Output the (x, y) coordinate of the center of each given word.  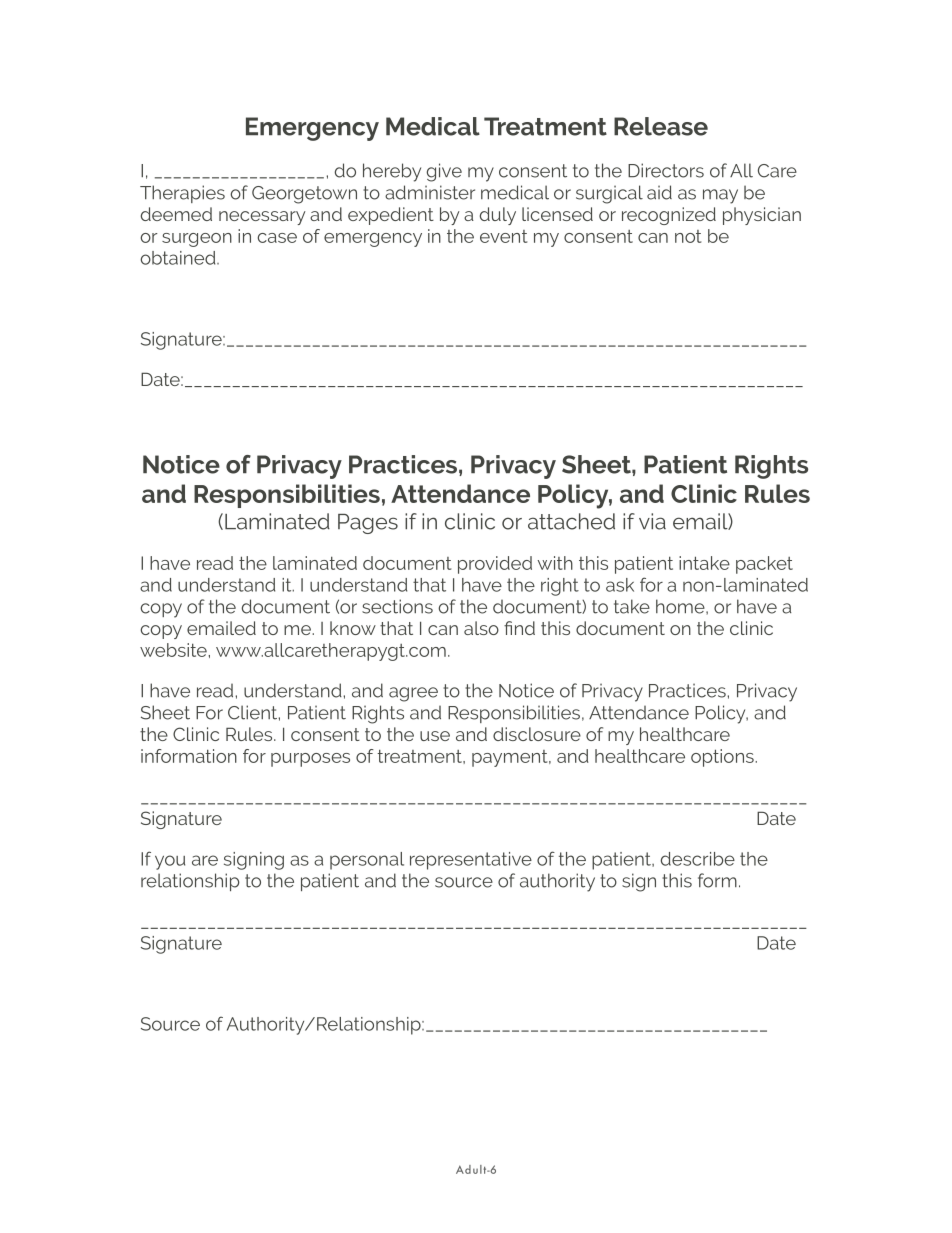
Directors (666, 170)
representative (471, 861)
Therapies (182, 194)
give (444, 172)
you (170, 862)
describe (698, 859)
